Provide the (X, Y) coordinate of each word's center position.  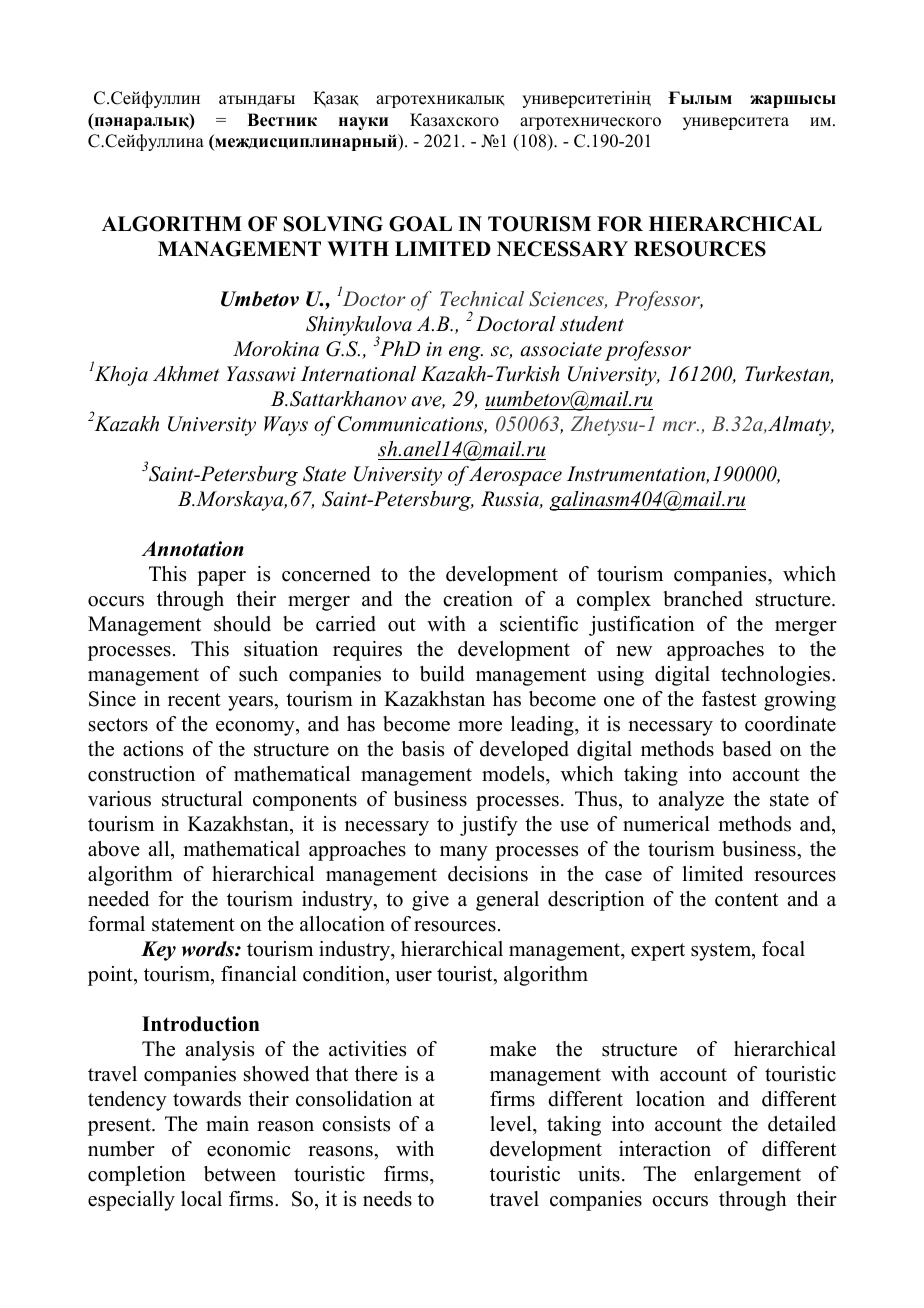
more (480, 726)
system (722, 952)
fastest (729, 699)
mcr (681, 426)
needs (387, 1199)
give (430, 901)
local (201, 1199)
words (209, 949)
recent (194, 700)
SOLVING (333, 224)
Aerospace (515, 476)
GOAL (420, 224)
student (592, 324)
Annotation (192, 549)
